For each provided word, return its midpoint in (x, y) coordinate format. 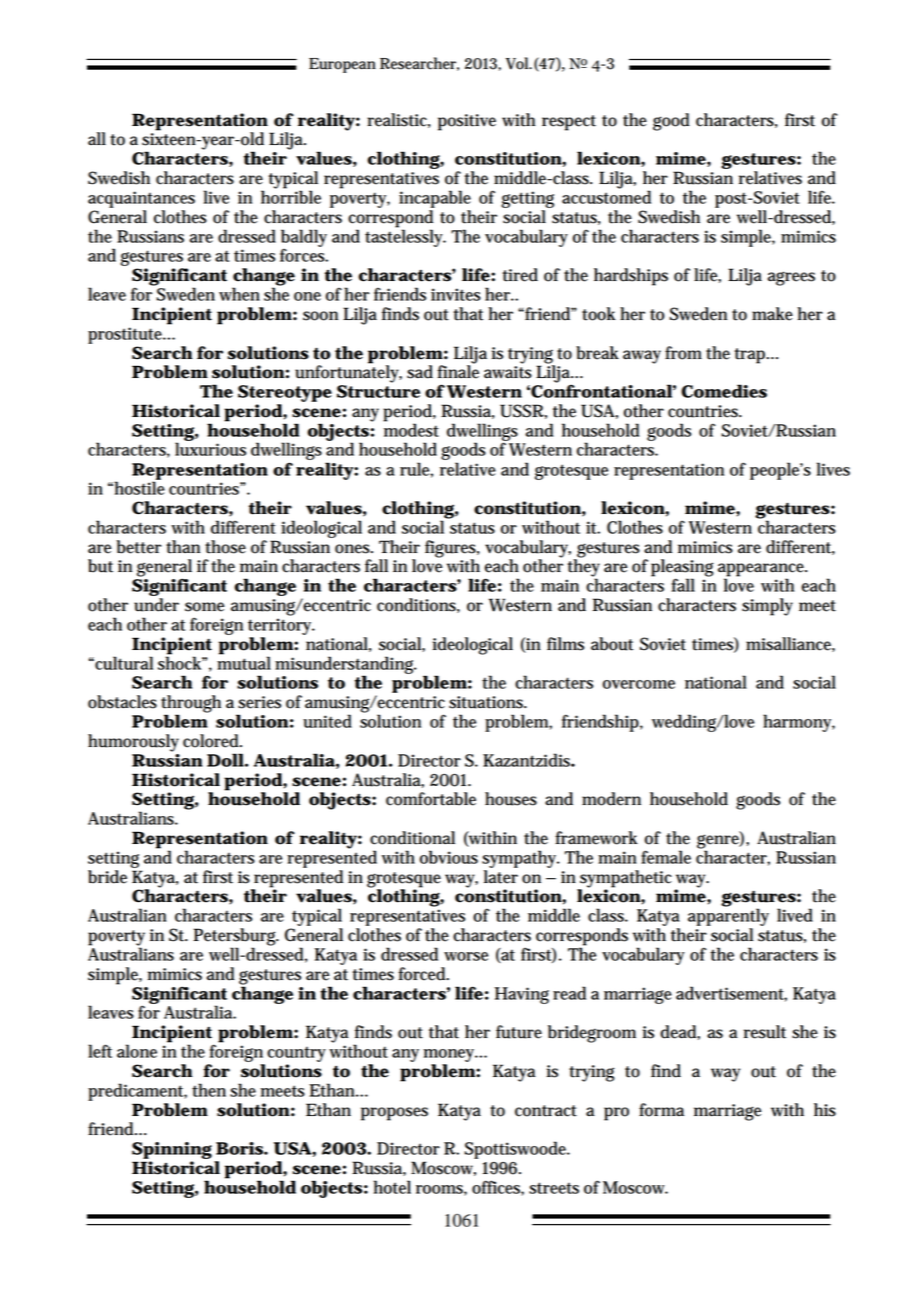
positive (467, 122)
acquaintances (141, 199)
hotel (392, 1187)
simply (767, 607)
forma (661, 1110)
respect (569, 123)
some (204, 607)
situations (487, 702)
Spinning (172, 1150)
